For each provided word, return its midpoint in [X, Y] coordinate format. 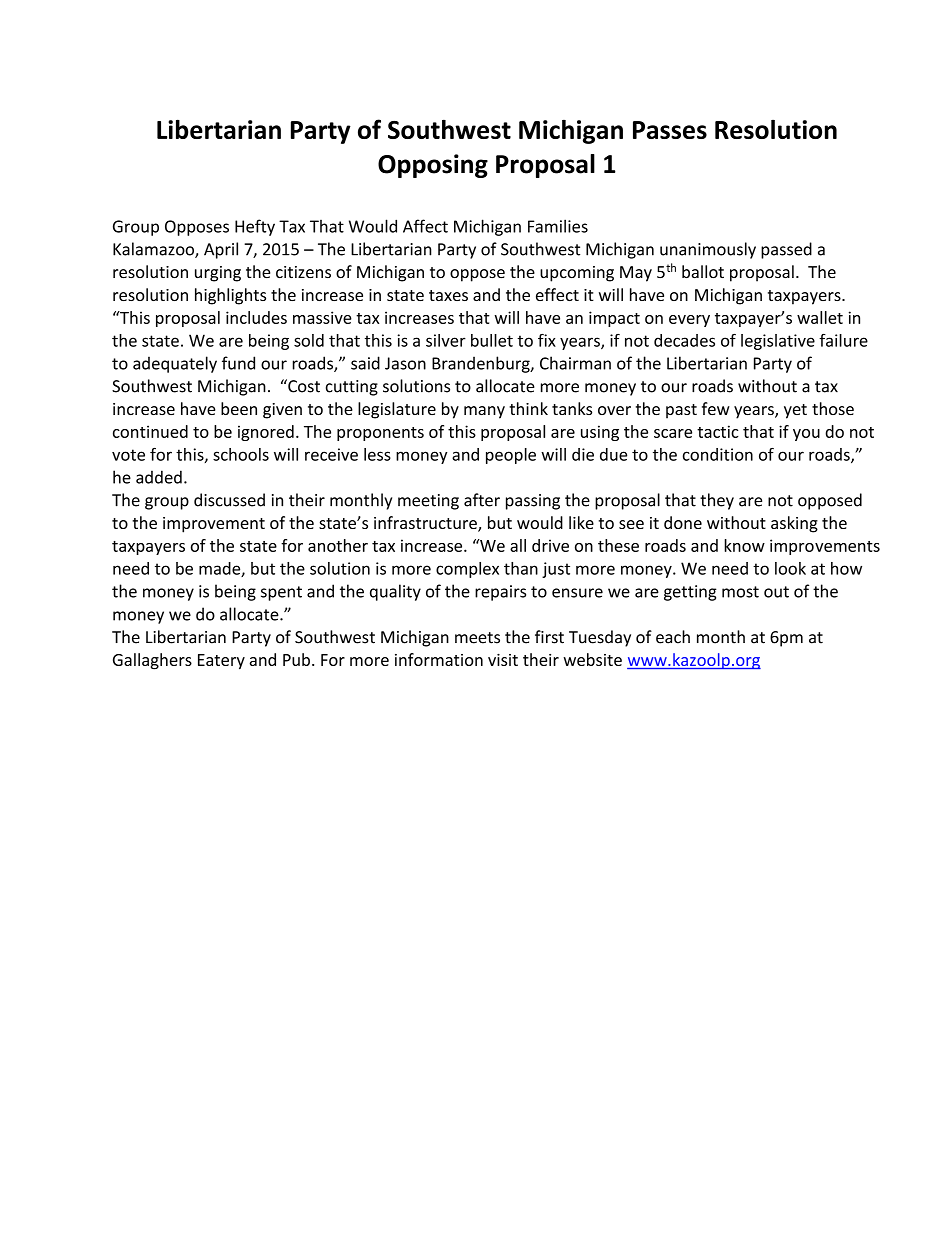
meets [477, 638]
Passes [670, 130]
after [482, 500]
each [673, 637]
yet [795, 411]
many [484, 412]
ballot [703, 271]
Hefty [255, 227]
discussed [229, 500]
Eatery [221, 662]
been [239, 408]
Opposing [433, 166]
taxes [448, 295]
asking [794, 524]
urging [218, 274]
